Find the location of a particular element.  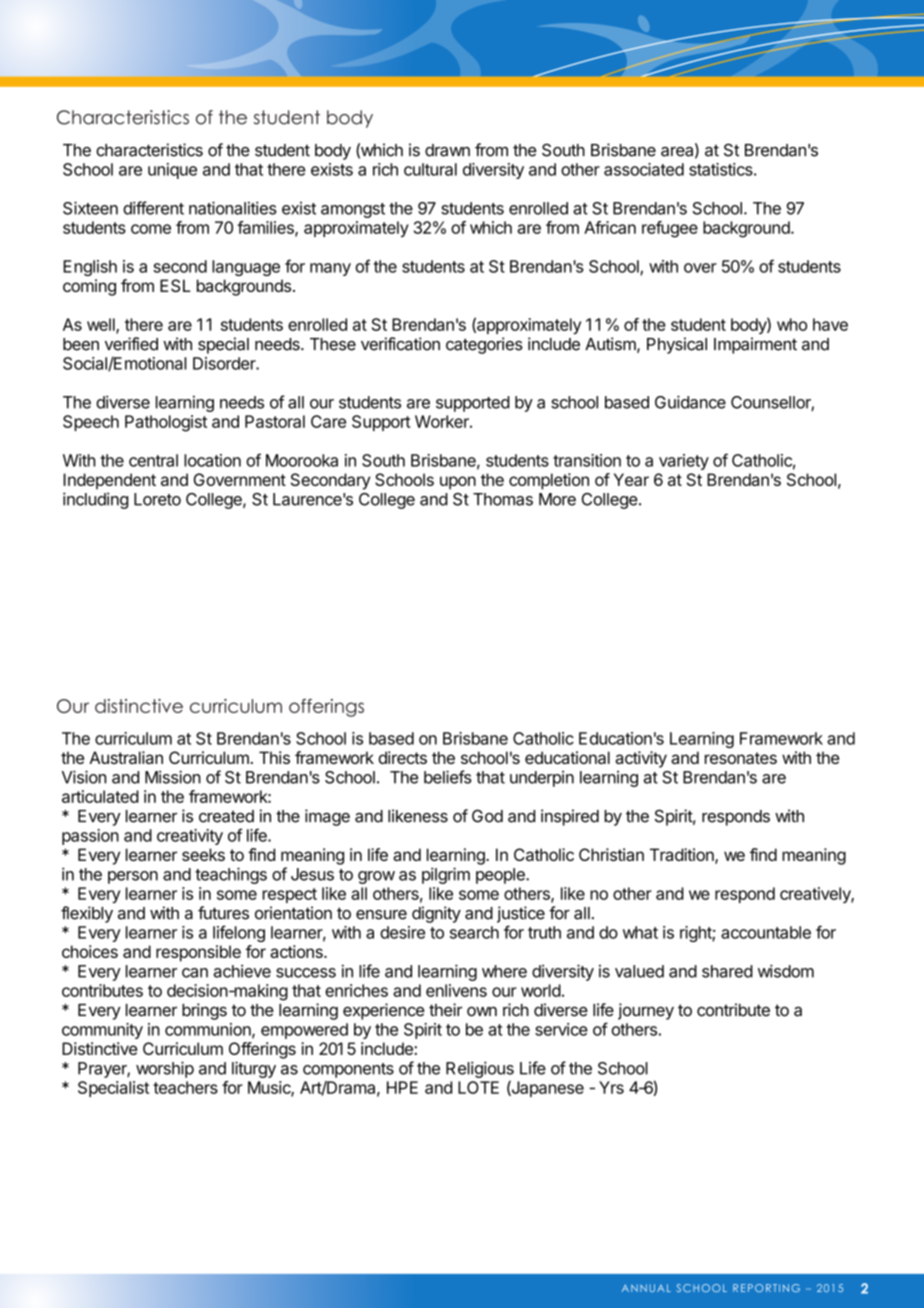

variety is located at coordinates (684, 462).
